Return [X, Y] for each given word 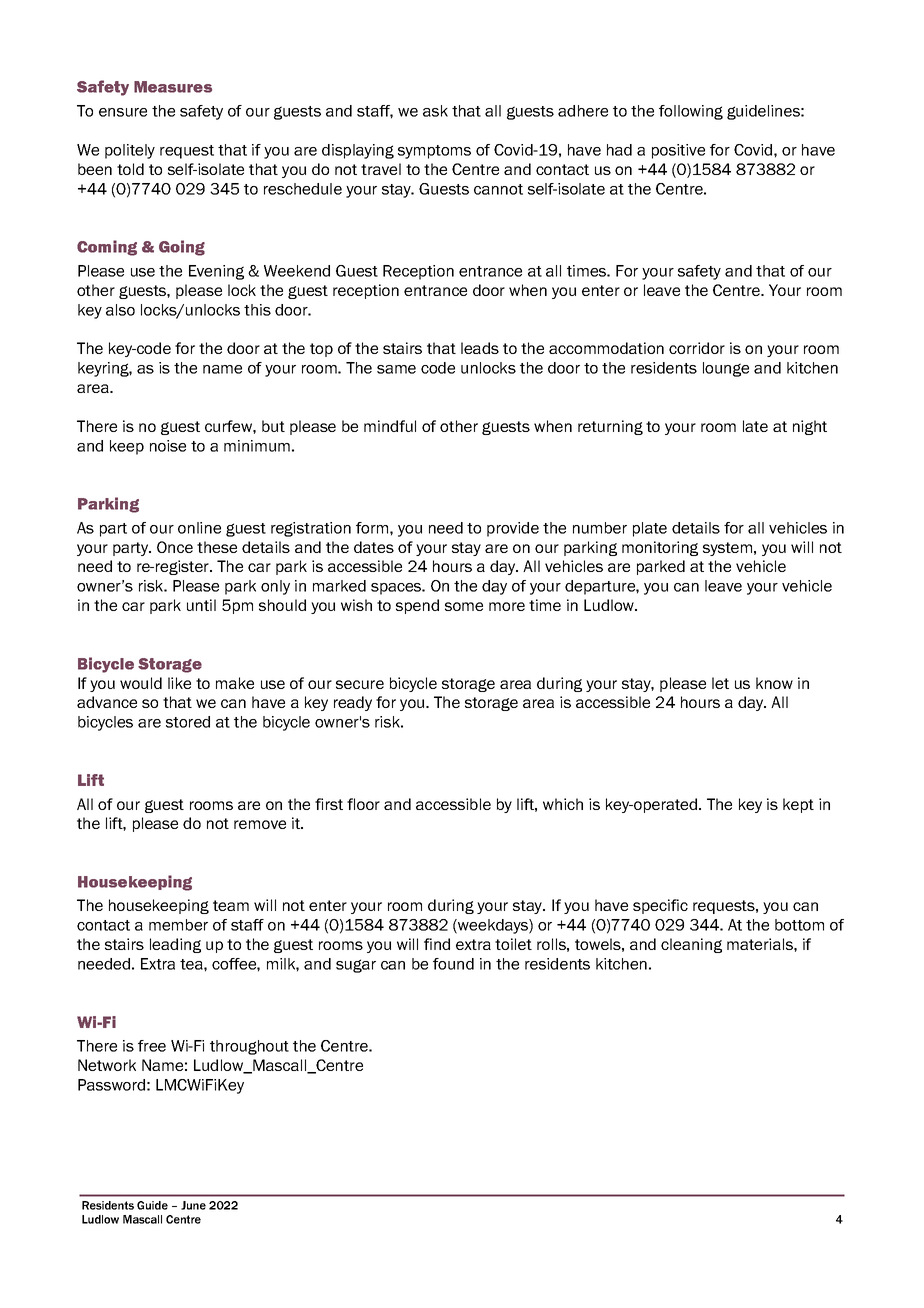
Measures [173, 87]
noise [168, 446]
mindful [390, 426]
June [193, 1205]
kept [798, 805]
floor [363, 804]
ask [435, 111]
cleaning [691, 945]
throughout [249, 1047]
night [810, 427]
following [691, 112]
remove [260, 824]
